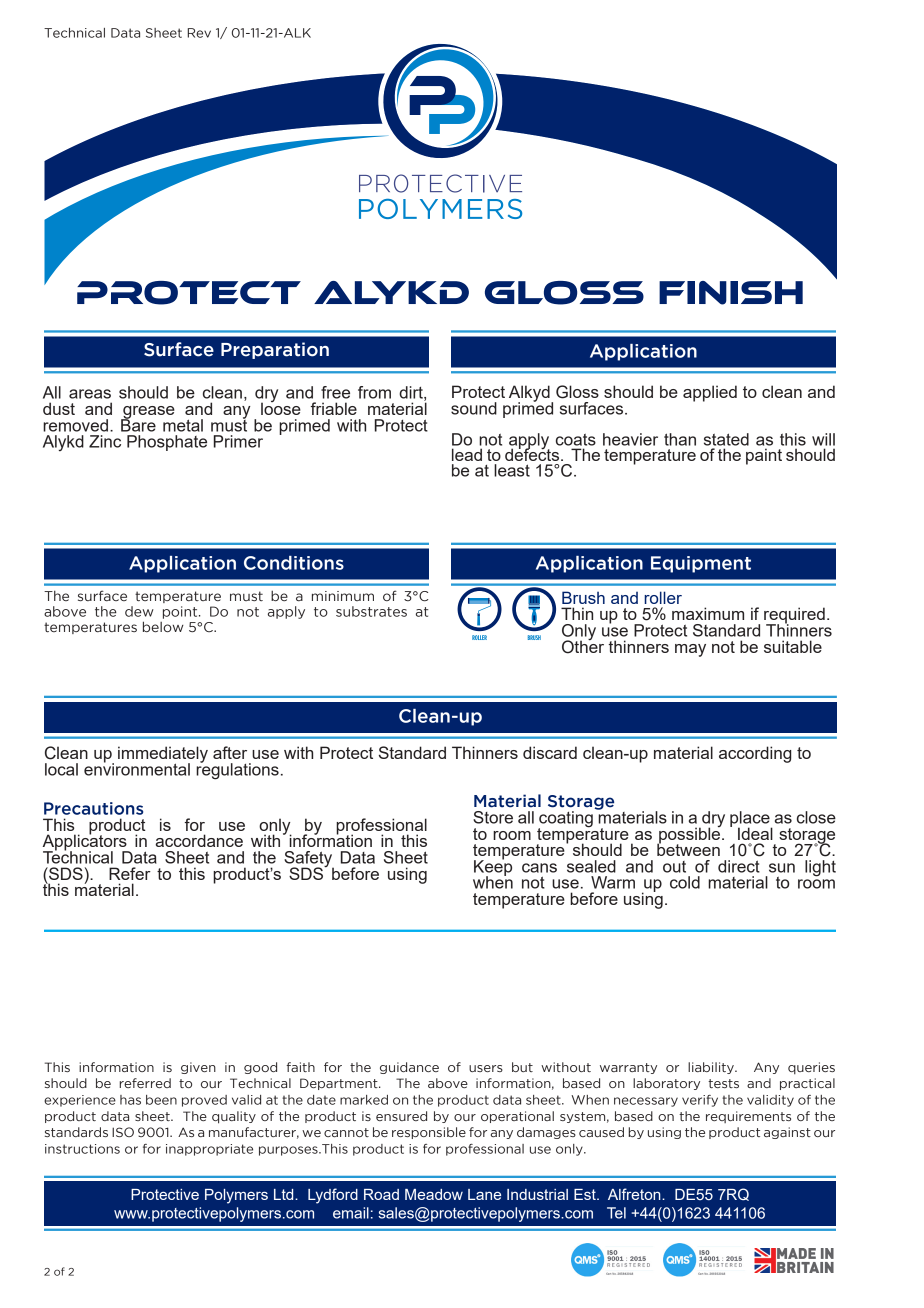 The height and width of the document is (1308, 924). What do you see at coordinates (484, 1194) in the document?
I see `Lane` at bounding box center [484, 1194].
